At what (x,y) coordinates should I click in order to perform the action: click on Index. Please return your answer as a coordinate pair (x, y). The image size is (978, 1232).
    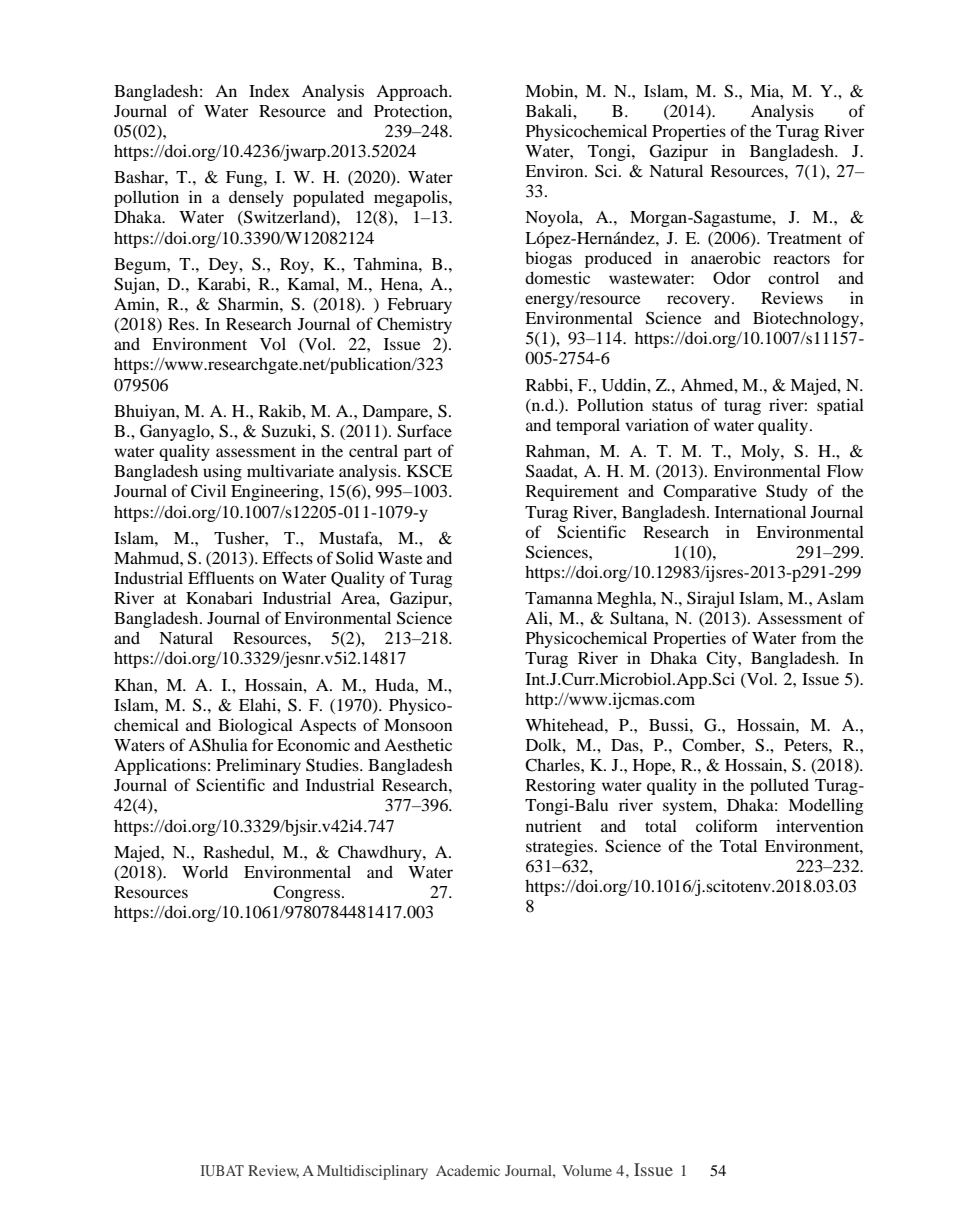
    Looking at the image, I should click on (269, 90).
